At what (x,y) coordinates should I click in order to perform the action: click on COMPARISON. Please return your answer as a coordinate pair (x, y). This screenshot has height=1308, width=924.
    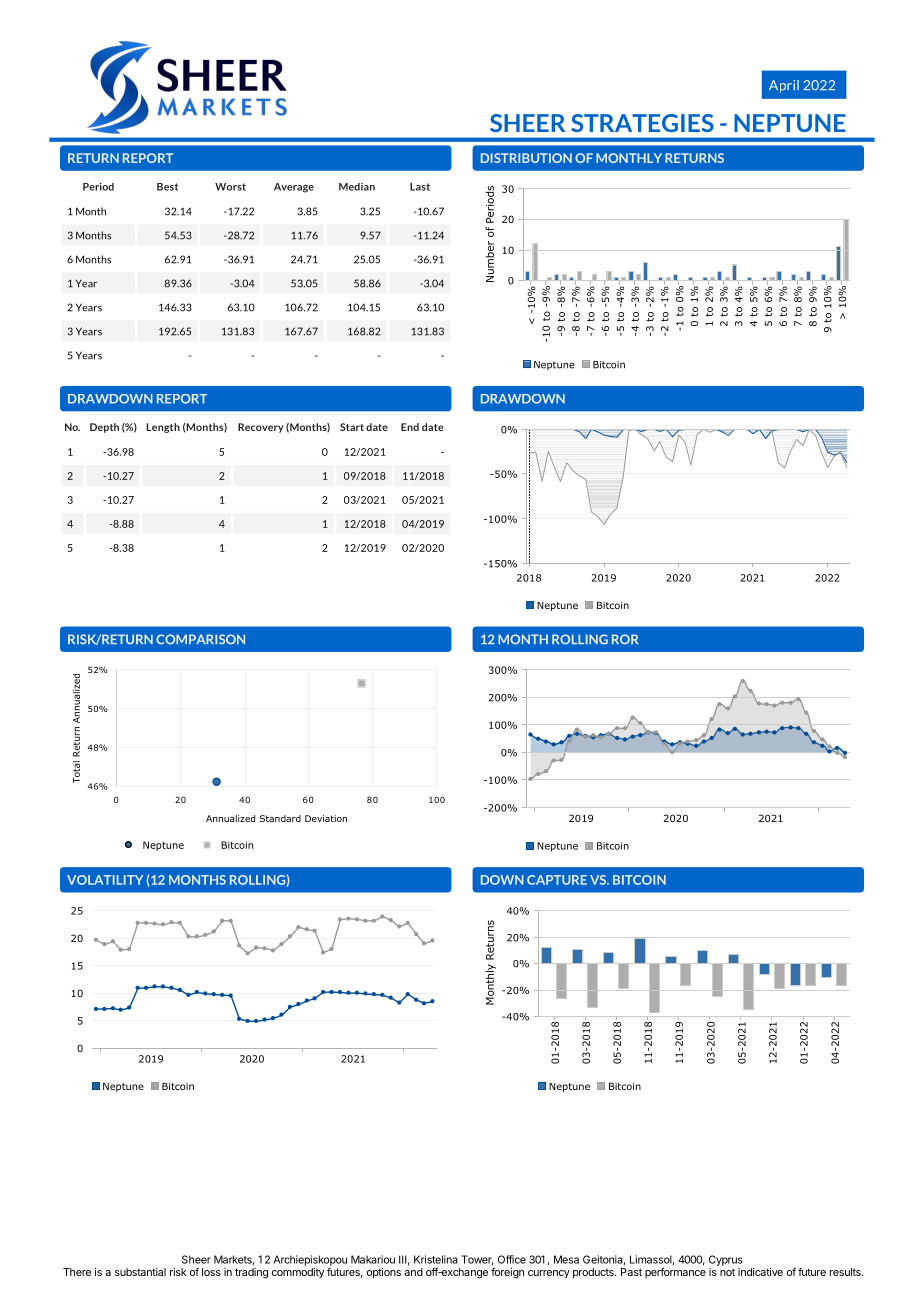
    Looking at the image, I should click on (200, 639).
